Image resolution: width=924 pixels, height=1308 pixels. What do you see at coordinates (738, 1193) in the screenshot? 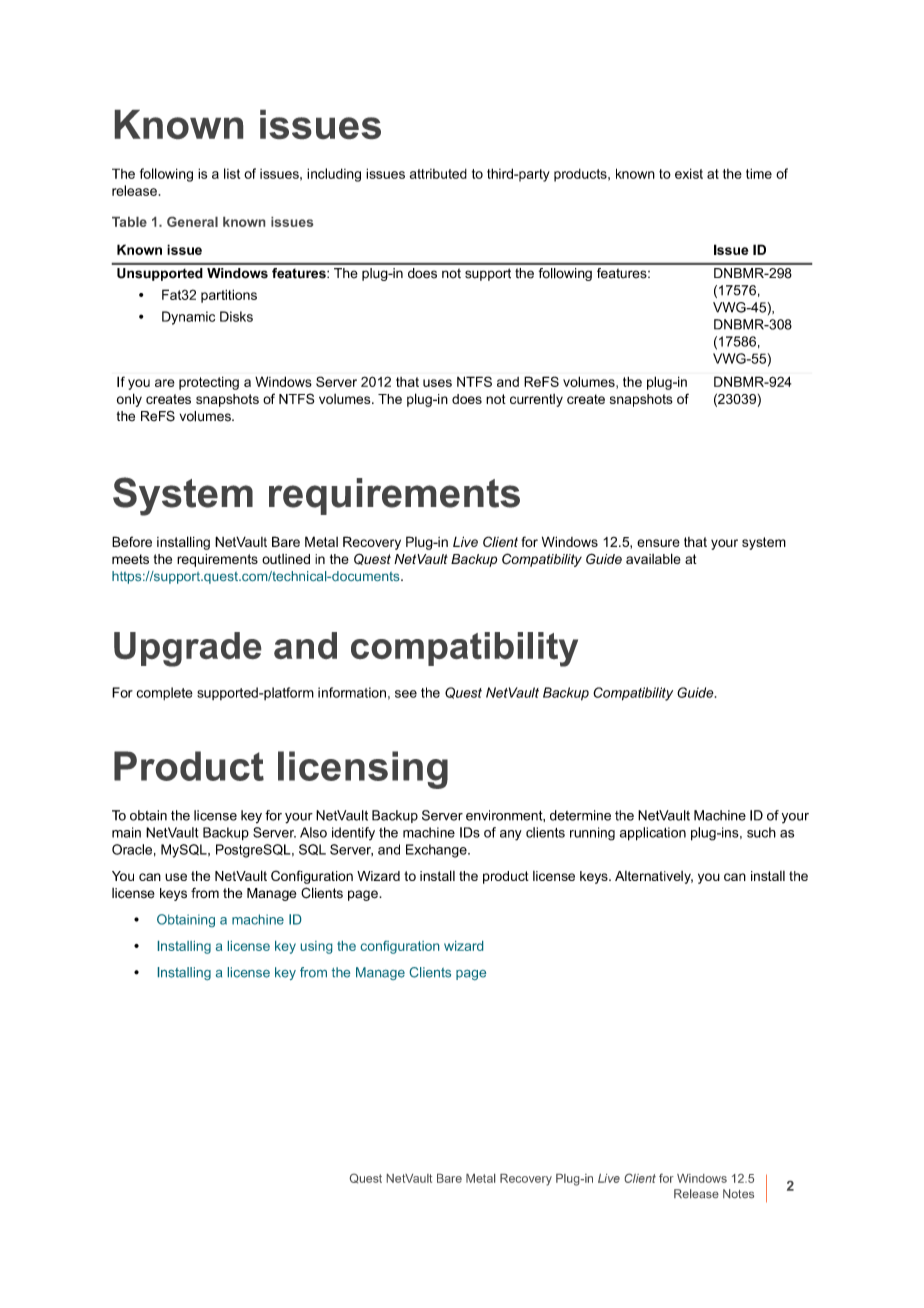
I see `Notes` at bounding box center [738, 1193].
